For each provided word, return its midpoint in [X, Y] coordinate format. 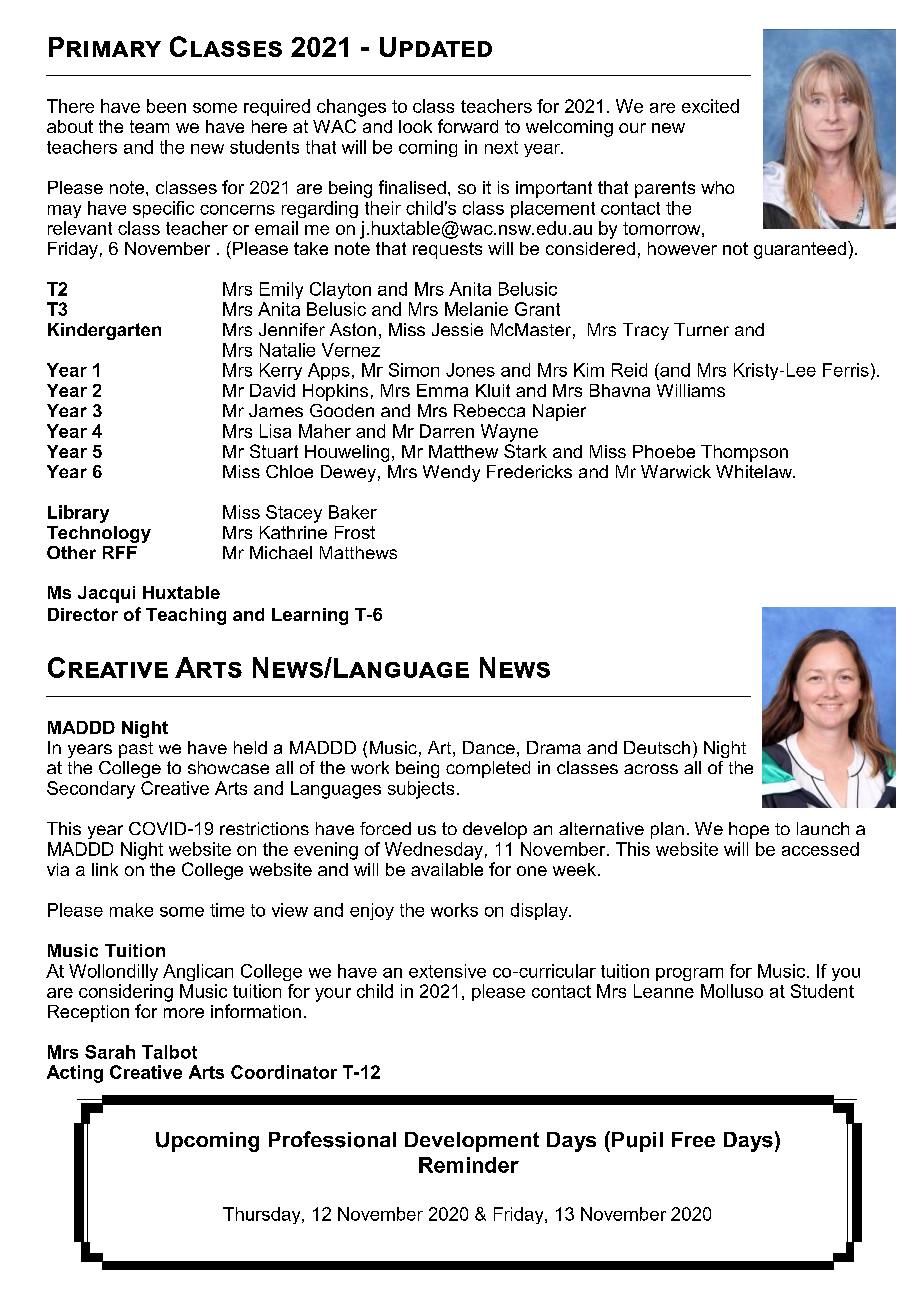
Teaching [186, 616]
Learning [310, 616]
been [166, 106]
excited [710, 106]
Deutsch [657, 747]
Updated [436, 47]
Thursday [263, 1215]
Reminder [469, 1165]
